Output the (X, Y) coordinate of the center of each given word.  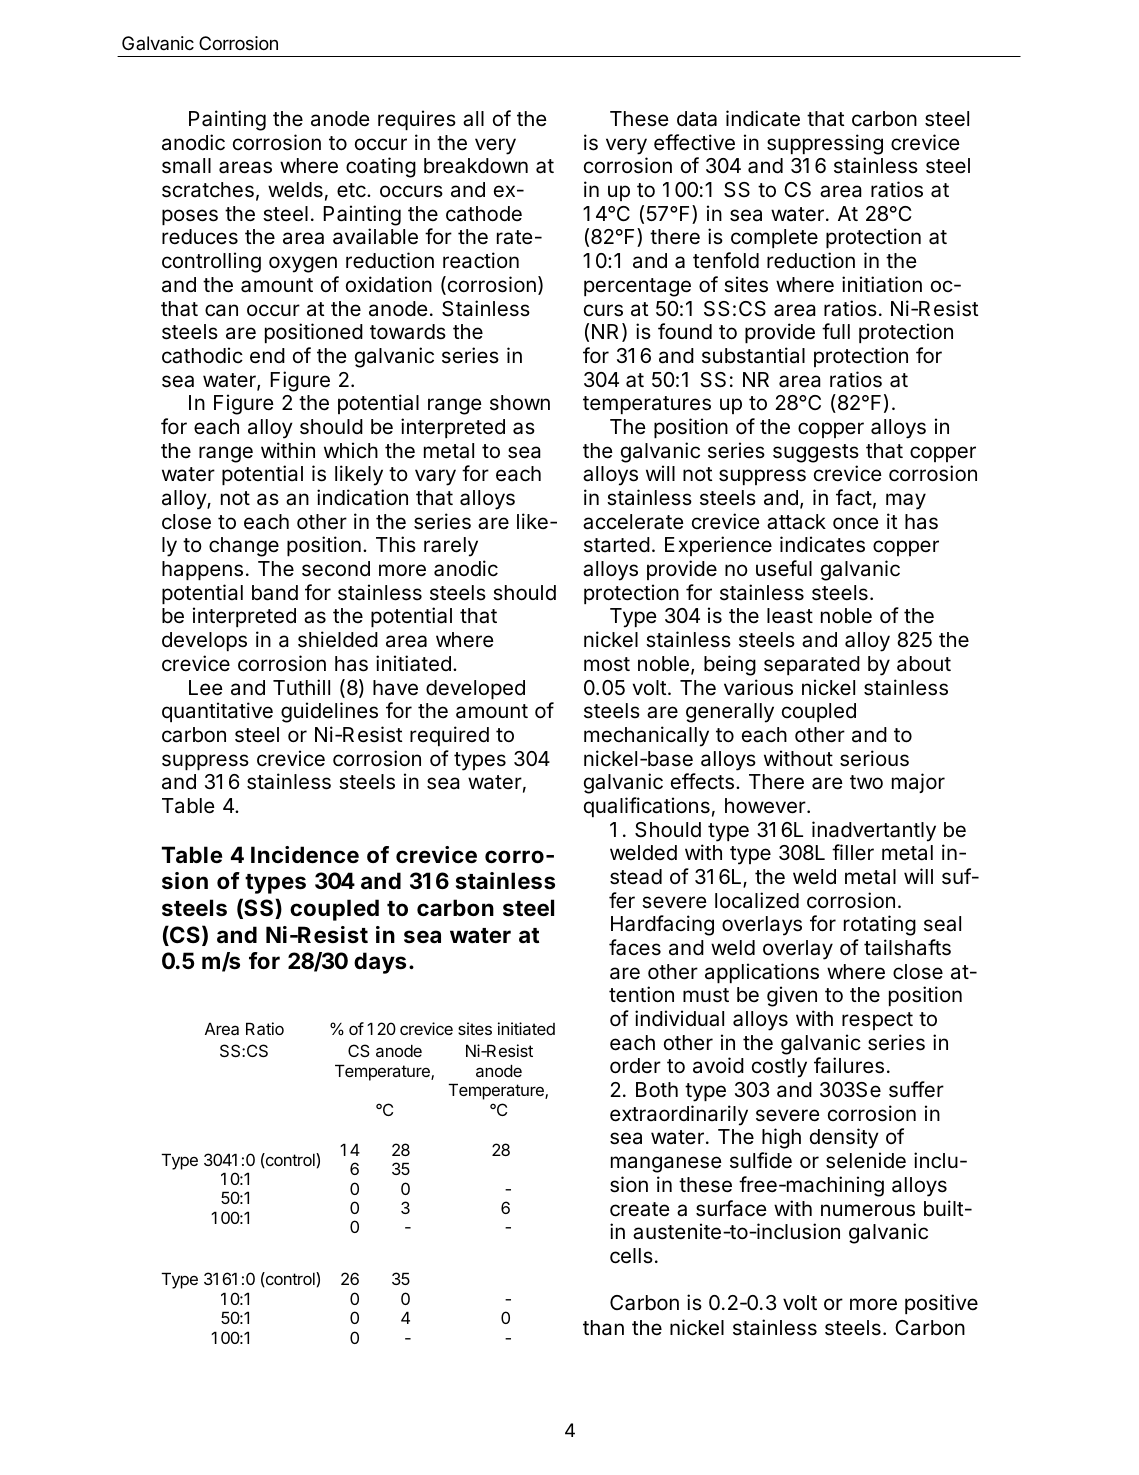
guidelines (329, 712)
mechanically (646, 736)
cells (631, 1256)
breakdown (476, 166)
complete (774, 238)
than (603, 1328)
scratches (208, 190)
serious (874, 758)
